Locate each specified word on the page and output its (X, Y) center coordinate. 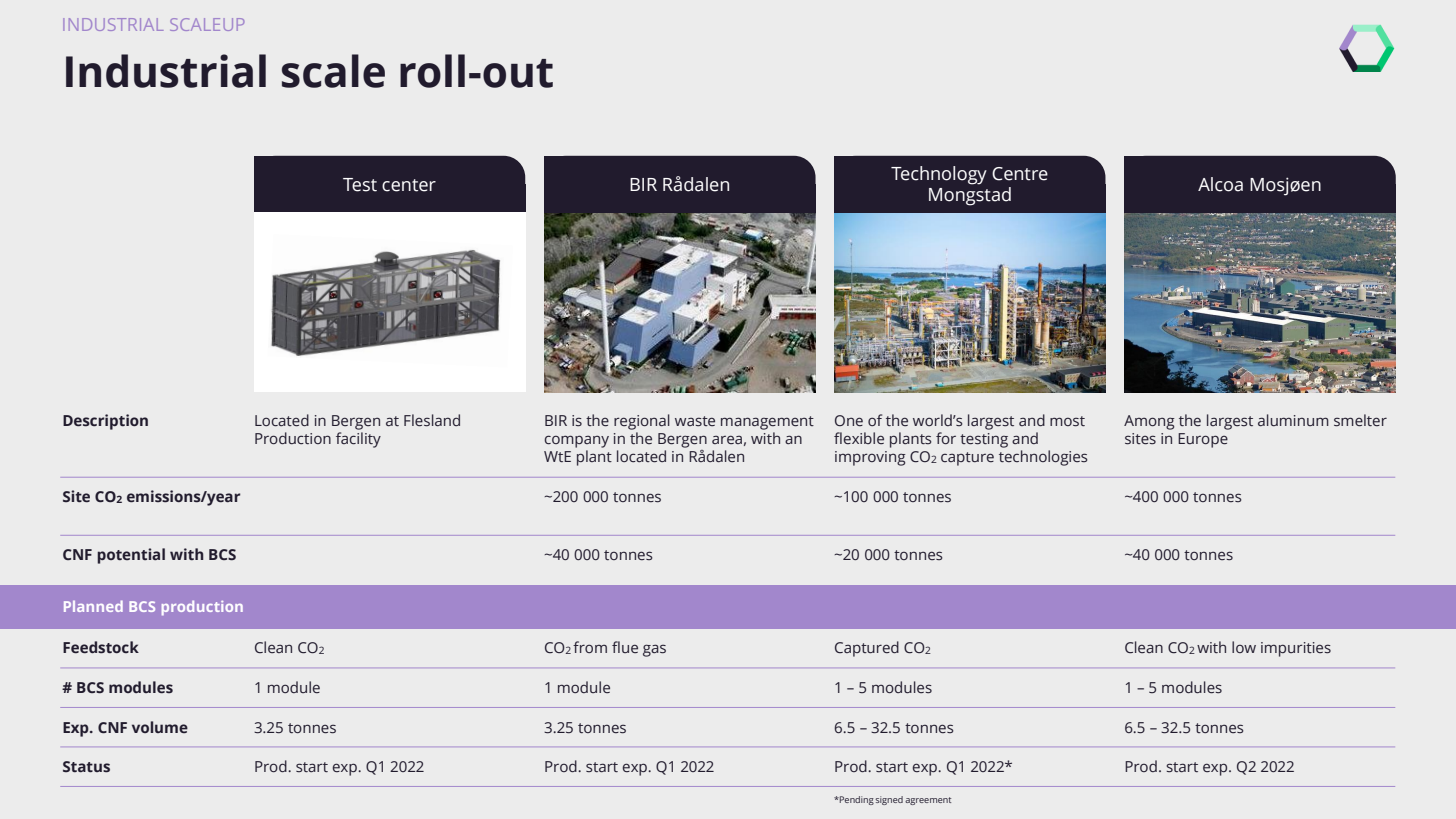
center (409, 185)
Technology (939, 175)
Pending (856, 800)
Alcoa (1220, 184)
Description (105, 422)
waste (695, 421)
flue (625, 647)
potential (131, 556)
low (1244, 647)
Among (1149, 422)
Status (86, 767)
